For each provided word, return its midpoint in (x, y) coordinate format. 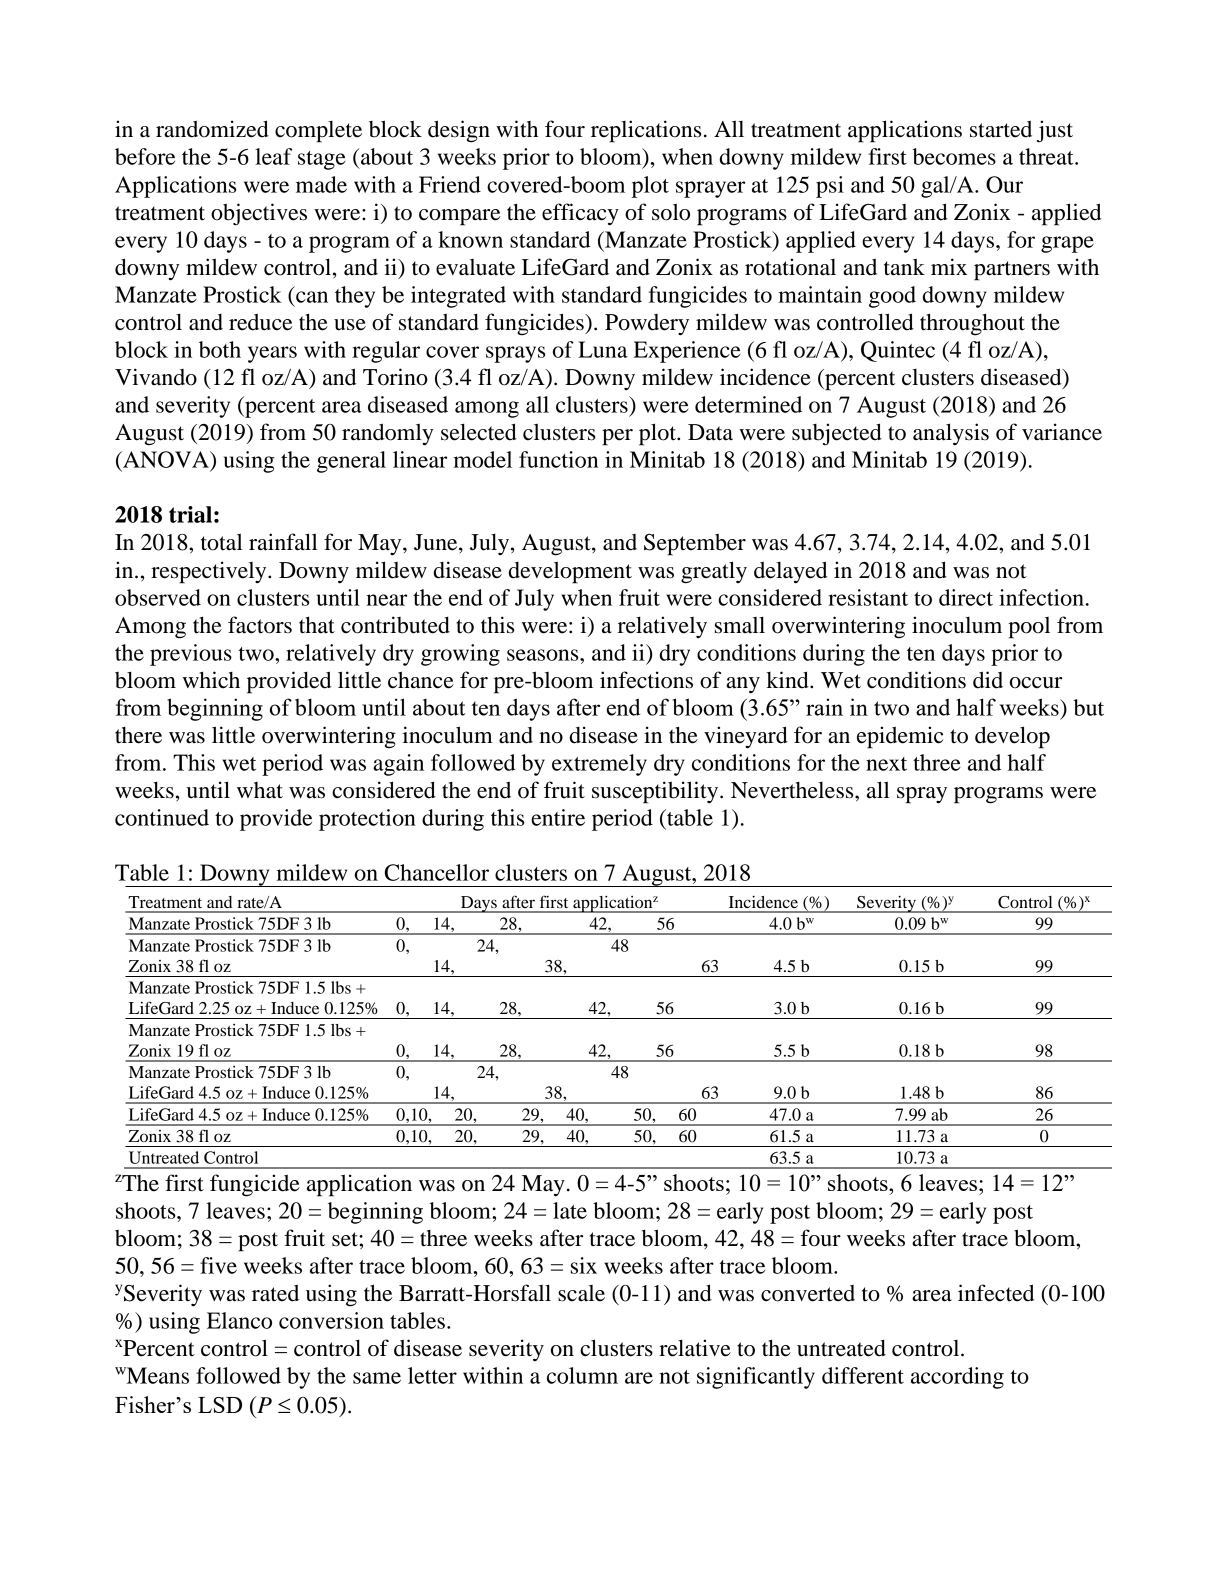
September (695, 544)
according (957, 1378)
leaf (273, 156)
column (582, 1375)
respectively (210, 572)
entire (558, 817)
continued (162, 817)
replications (646, 131)
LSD (220, 1405)
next (886, 764)
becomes (954, 156)
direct (966, 597)
